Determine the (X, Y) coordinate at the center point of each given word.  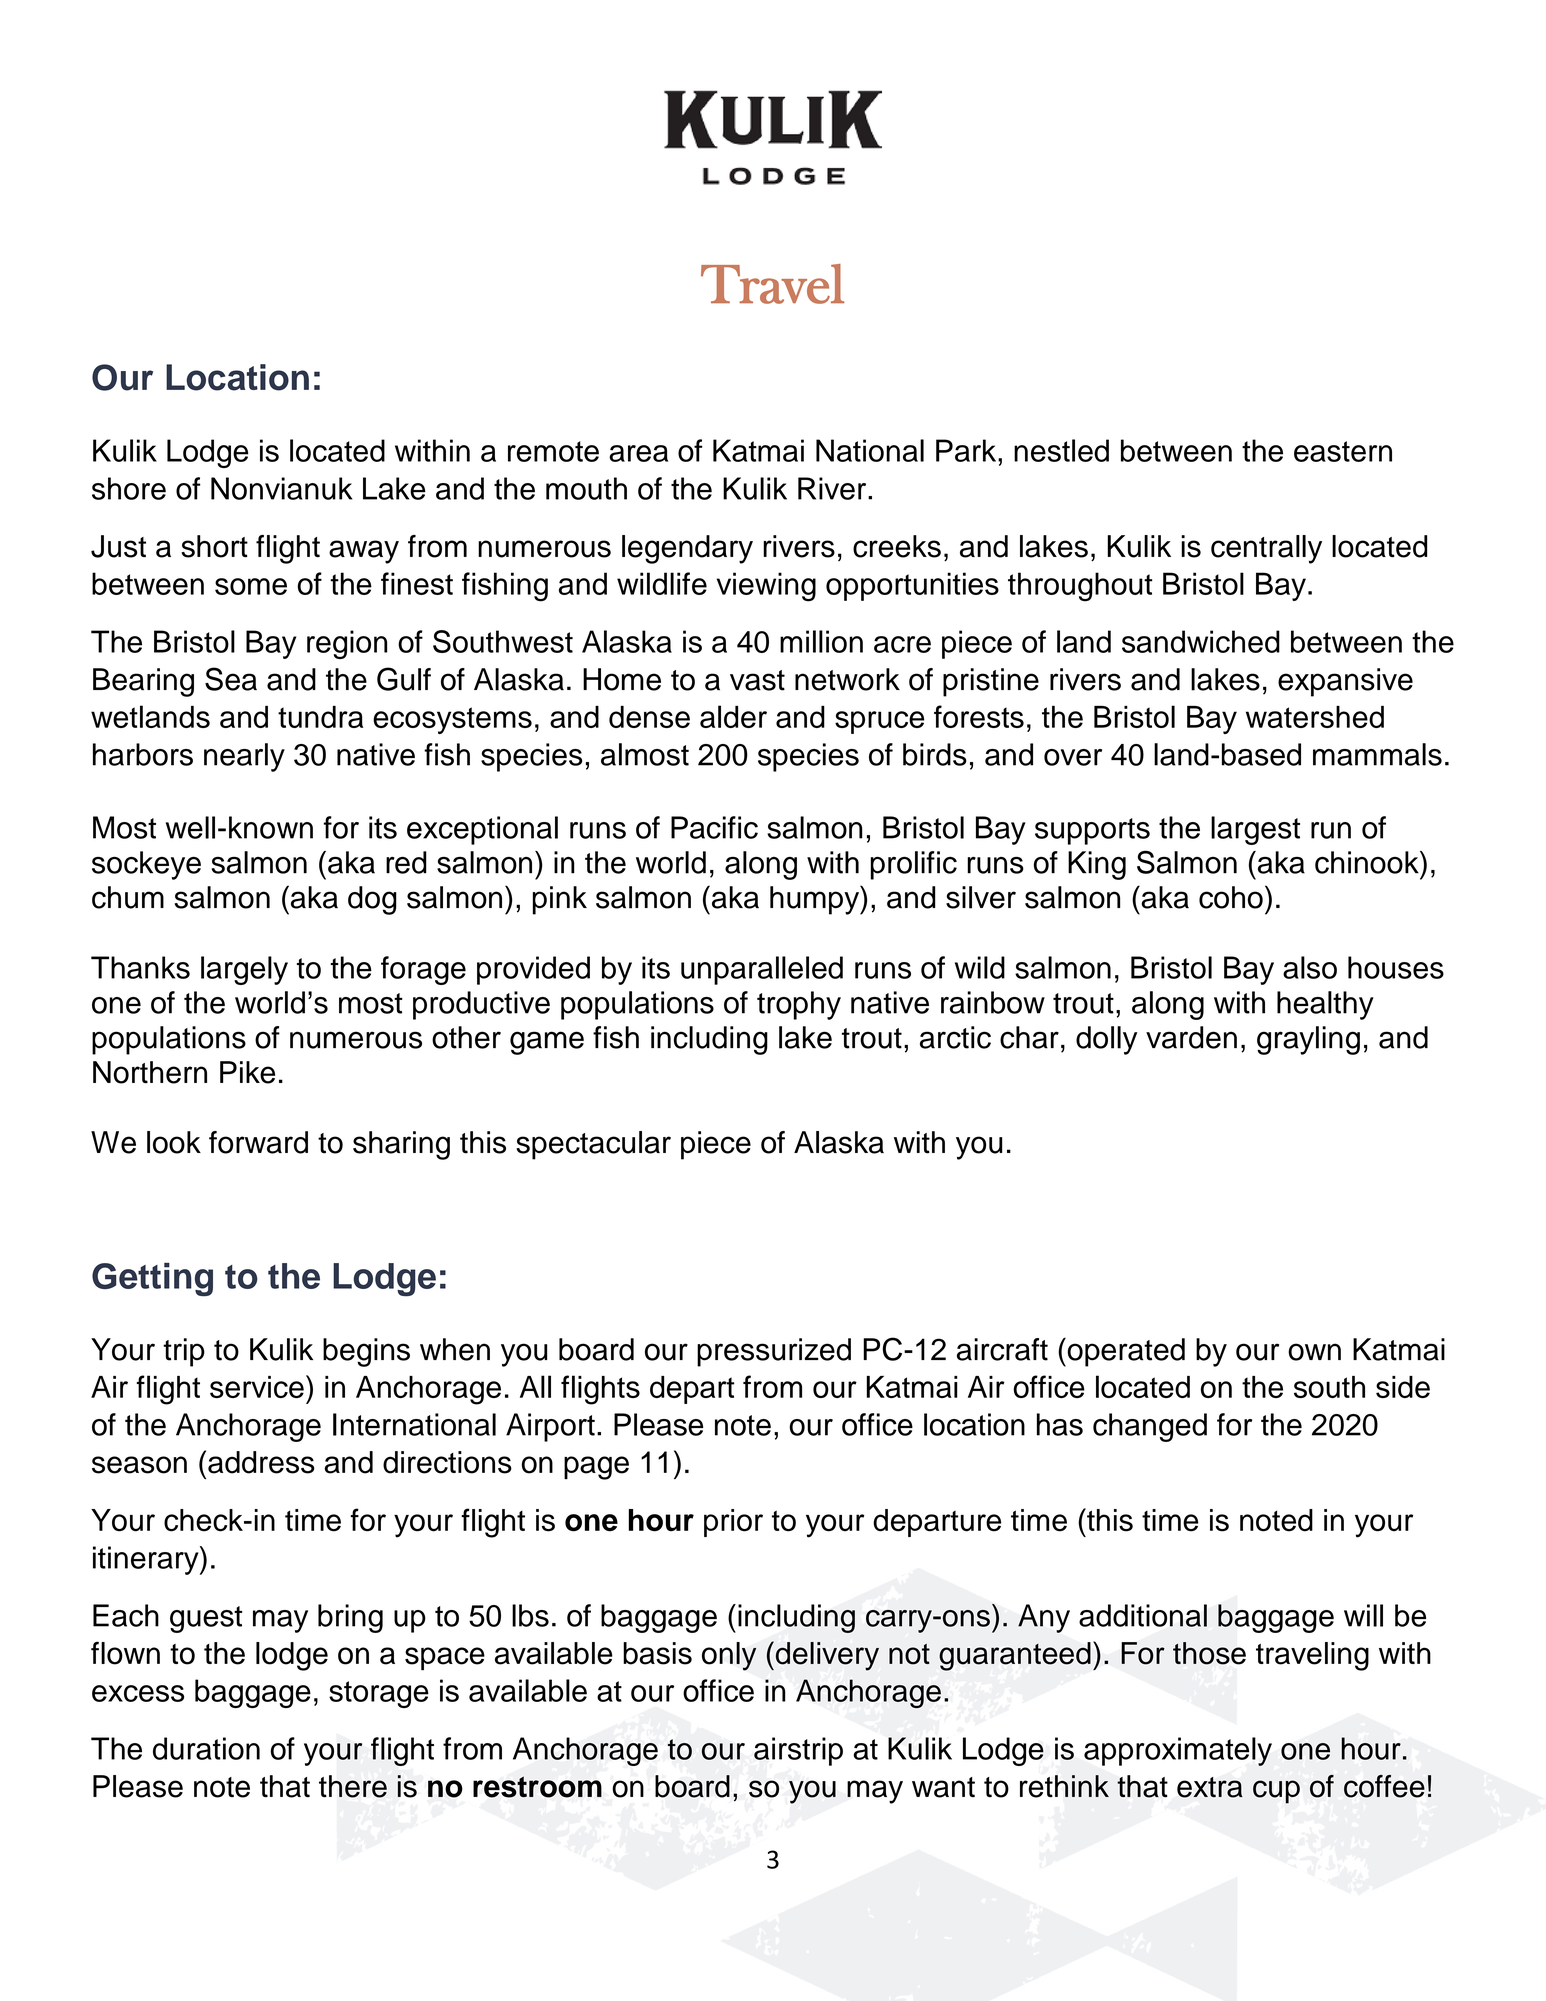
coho (1231, 897)
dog (372, 900)
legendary (687, 549)
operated (1125, 1352)
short (214, 546)
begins (366, 1352)
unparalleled (762, 970)
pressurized (774, 1352)
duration (206, 1748)
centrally (1266, 549)
